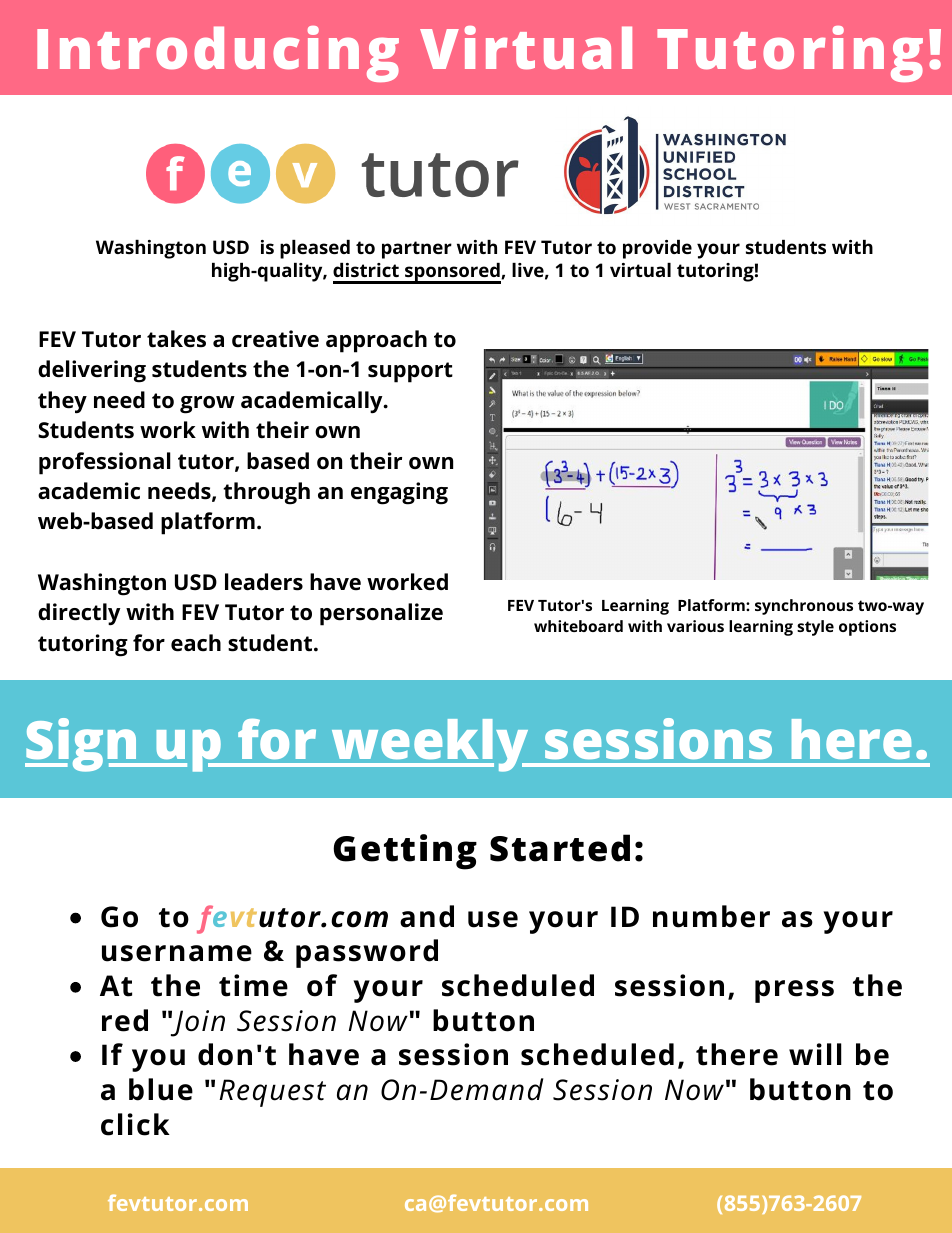 The width and height of the screenshot is (952, 1233). What do you see at coordinates (79, 614) in the screenshot?
I see `directly` at bounding box center [79, 614].
